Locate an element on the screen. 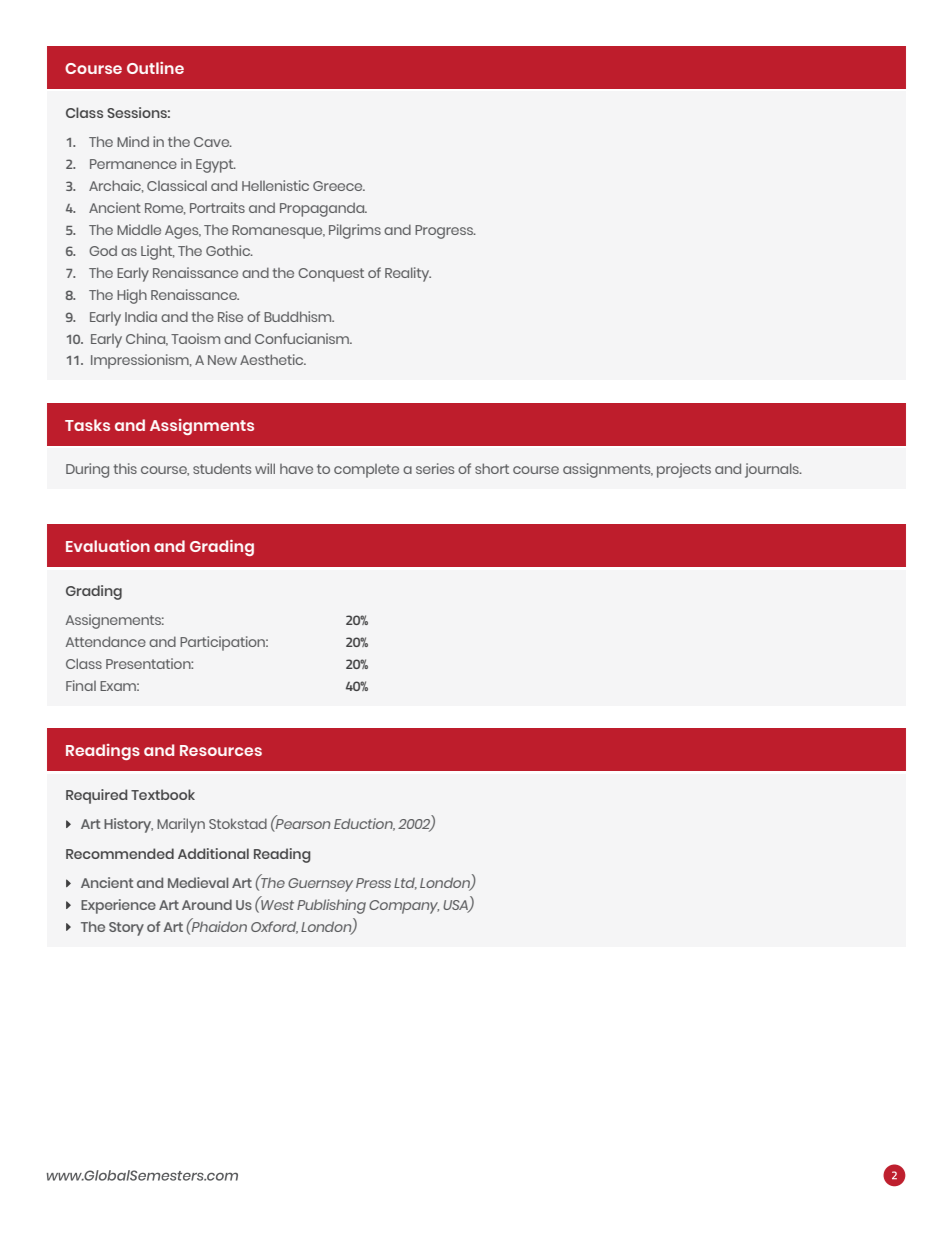  Company is located at coordinates (404, 907).
